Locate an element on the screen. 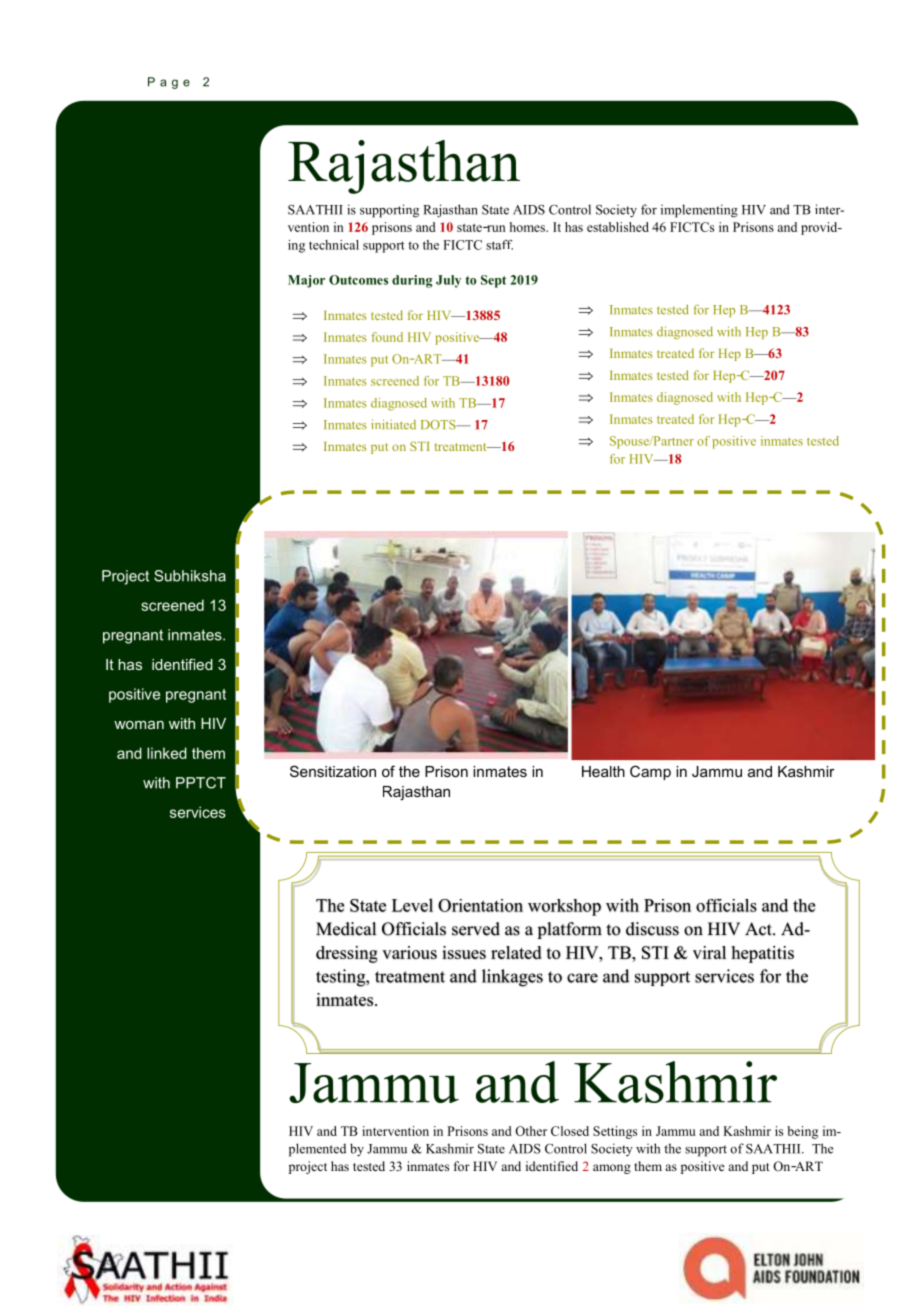  linked is located at coordinates (167, 753).
